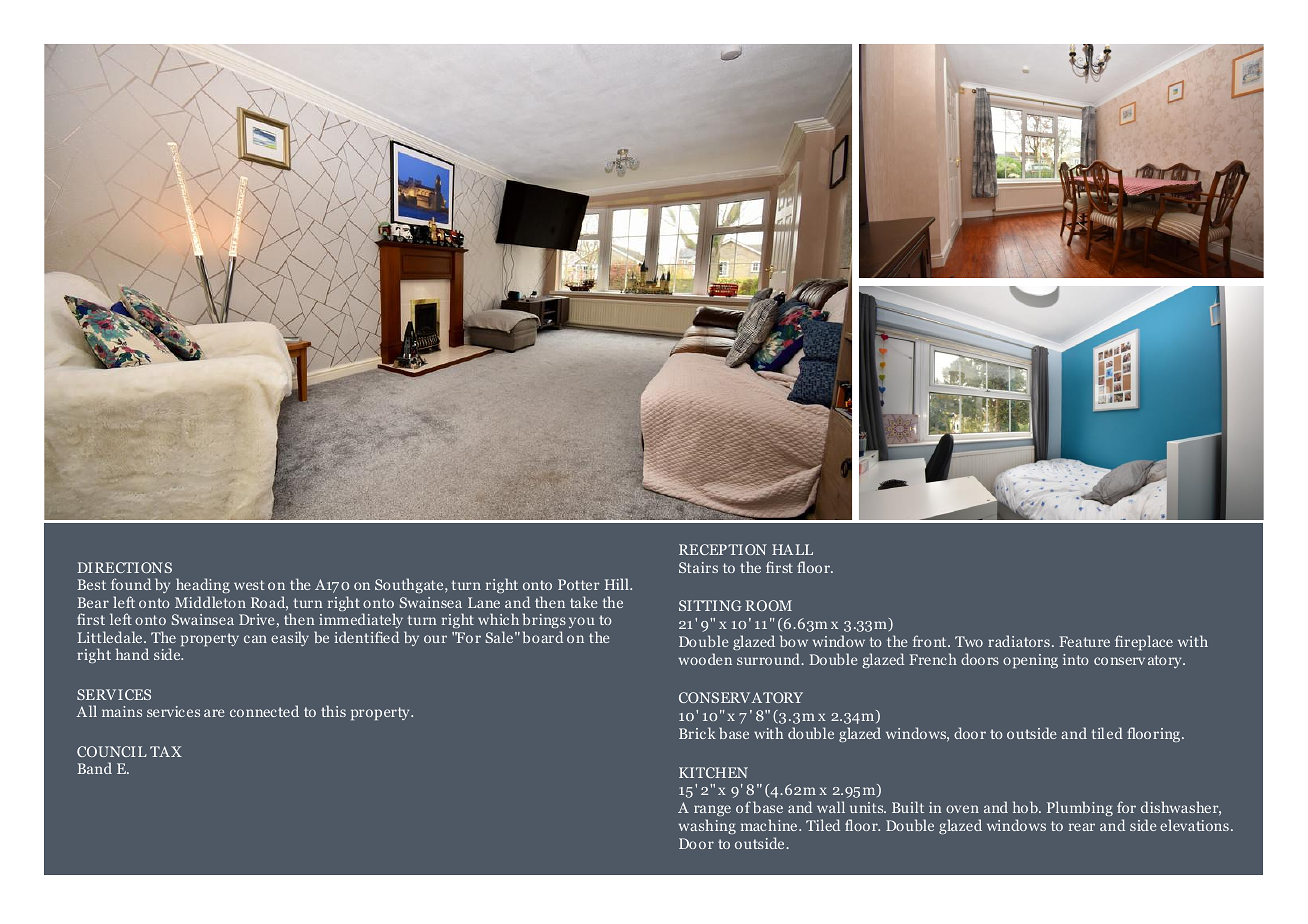 This screenshot has height=924, width=1308. I want to click on washing, so click(707, 826).
